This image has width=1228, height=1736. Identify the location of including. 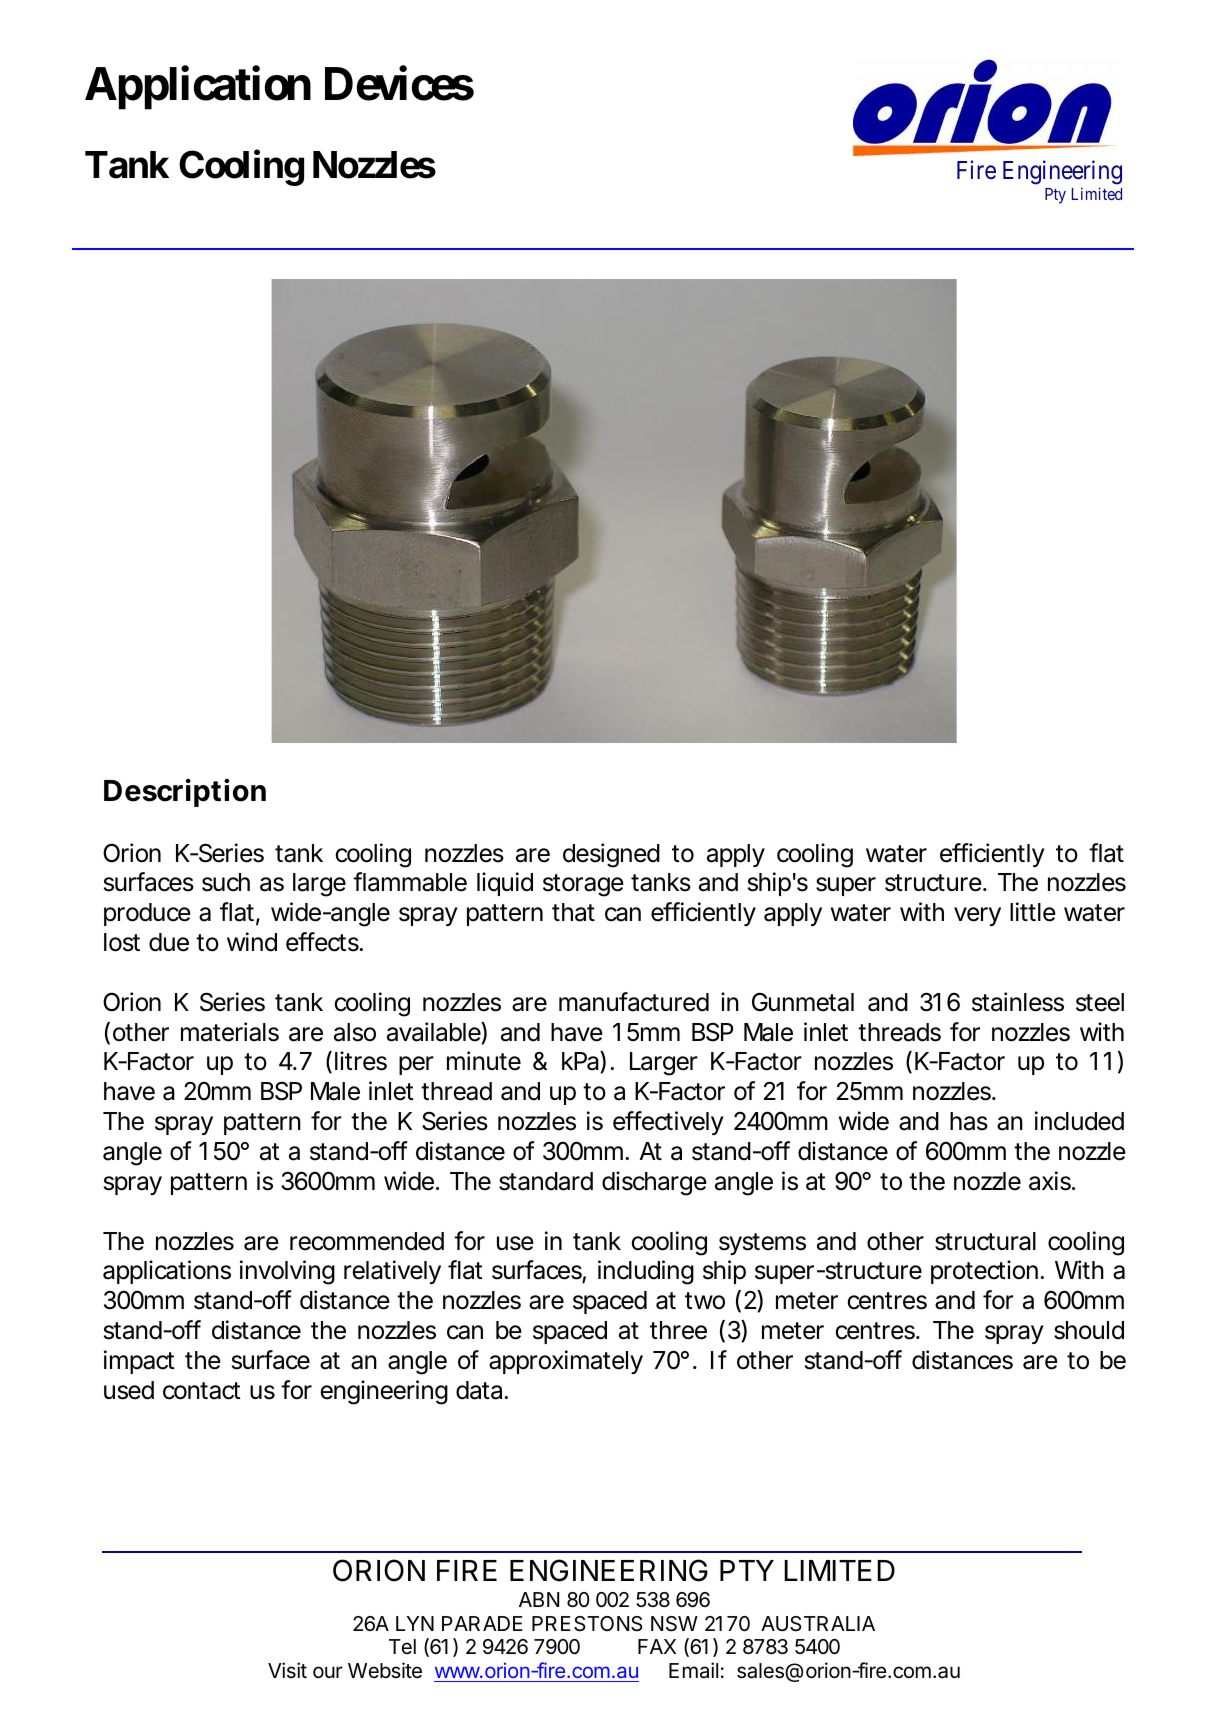
(646, 1272).
